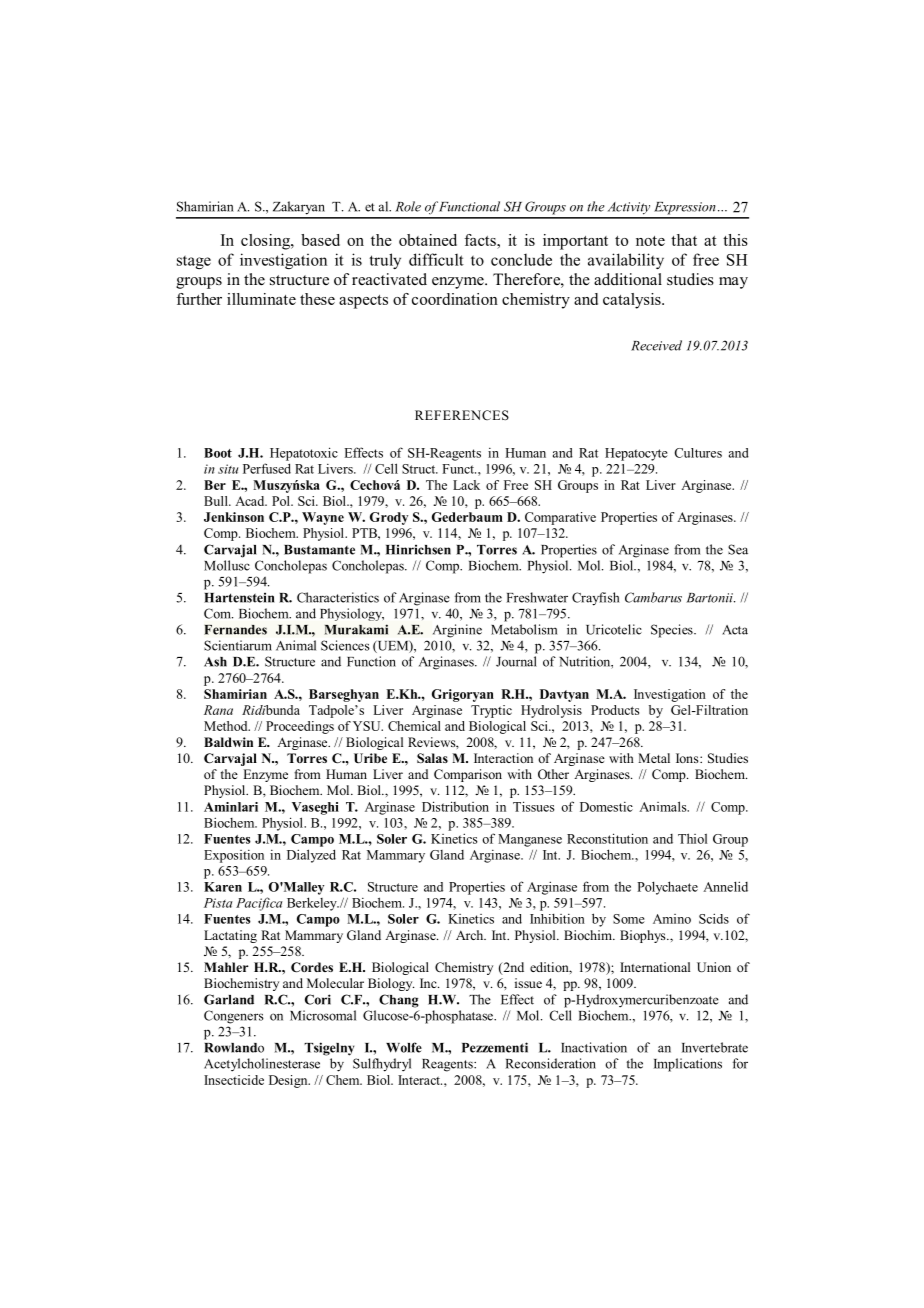  Describe the element at coordinates (428, 240) in the screenshot. I see `obtained` at that location.
